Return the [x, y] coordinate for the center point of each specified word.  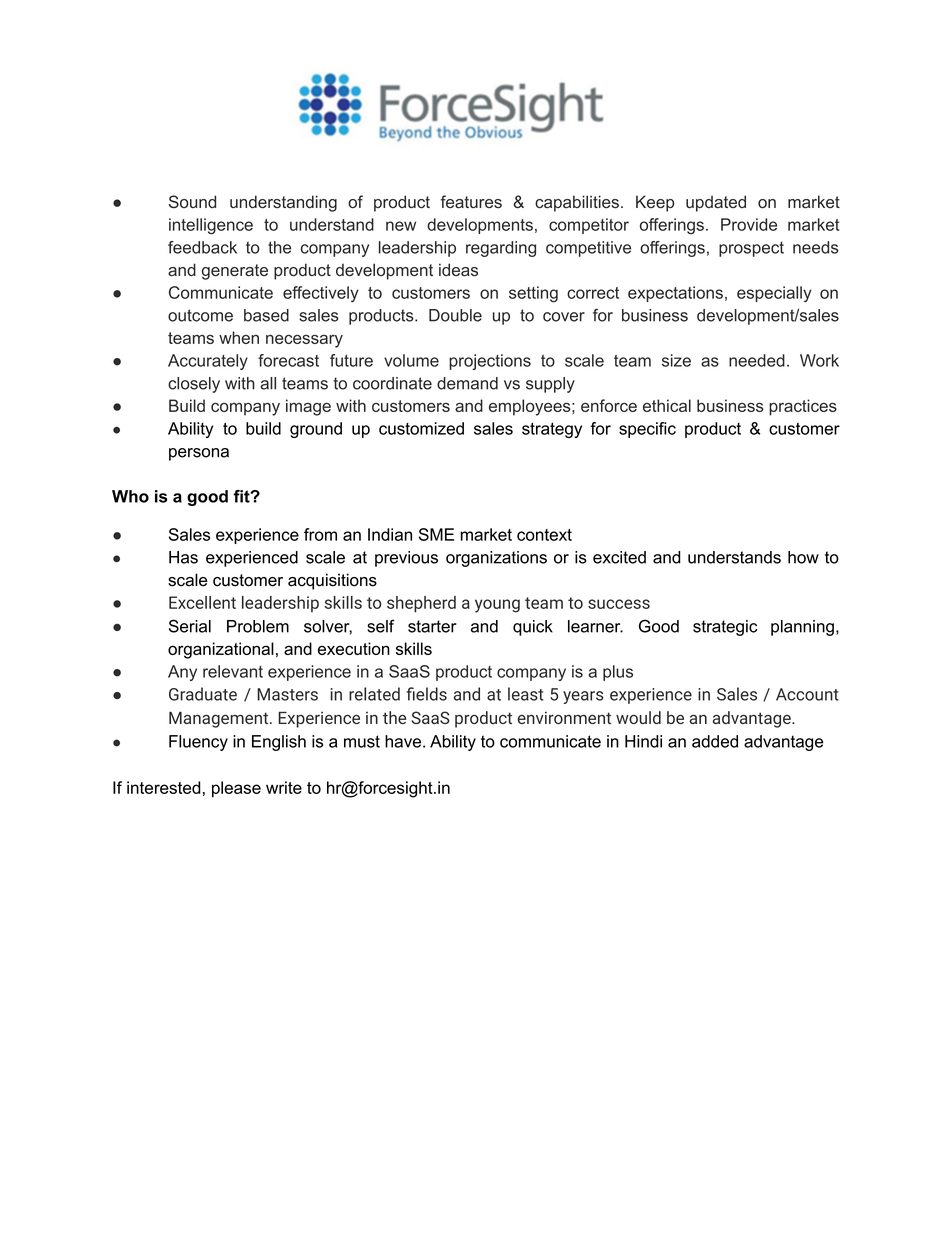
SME [436, 534]
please [236, 789]
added [715, 741]
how [803, 557]
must [362, 741]
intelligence [211, 226]
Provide [749, 224]
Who [130, 496]
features [471, 202]
